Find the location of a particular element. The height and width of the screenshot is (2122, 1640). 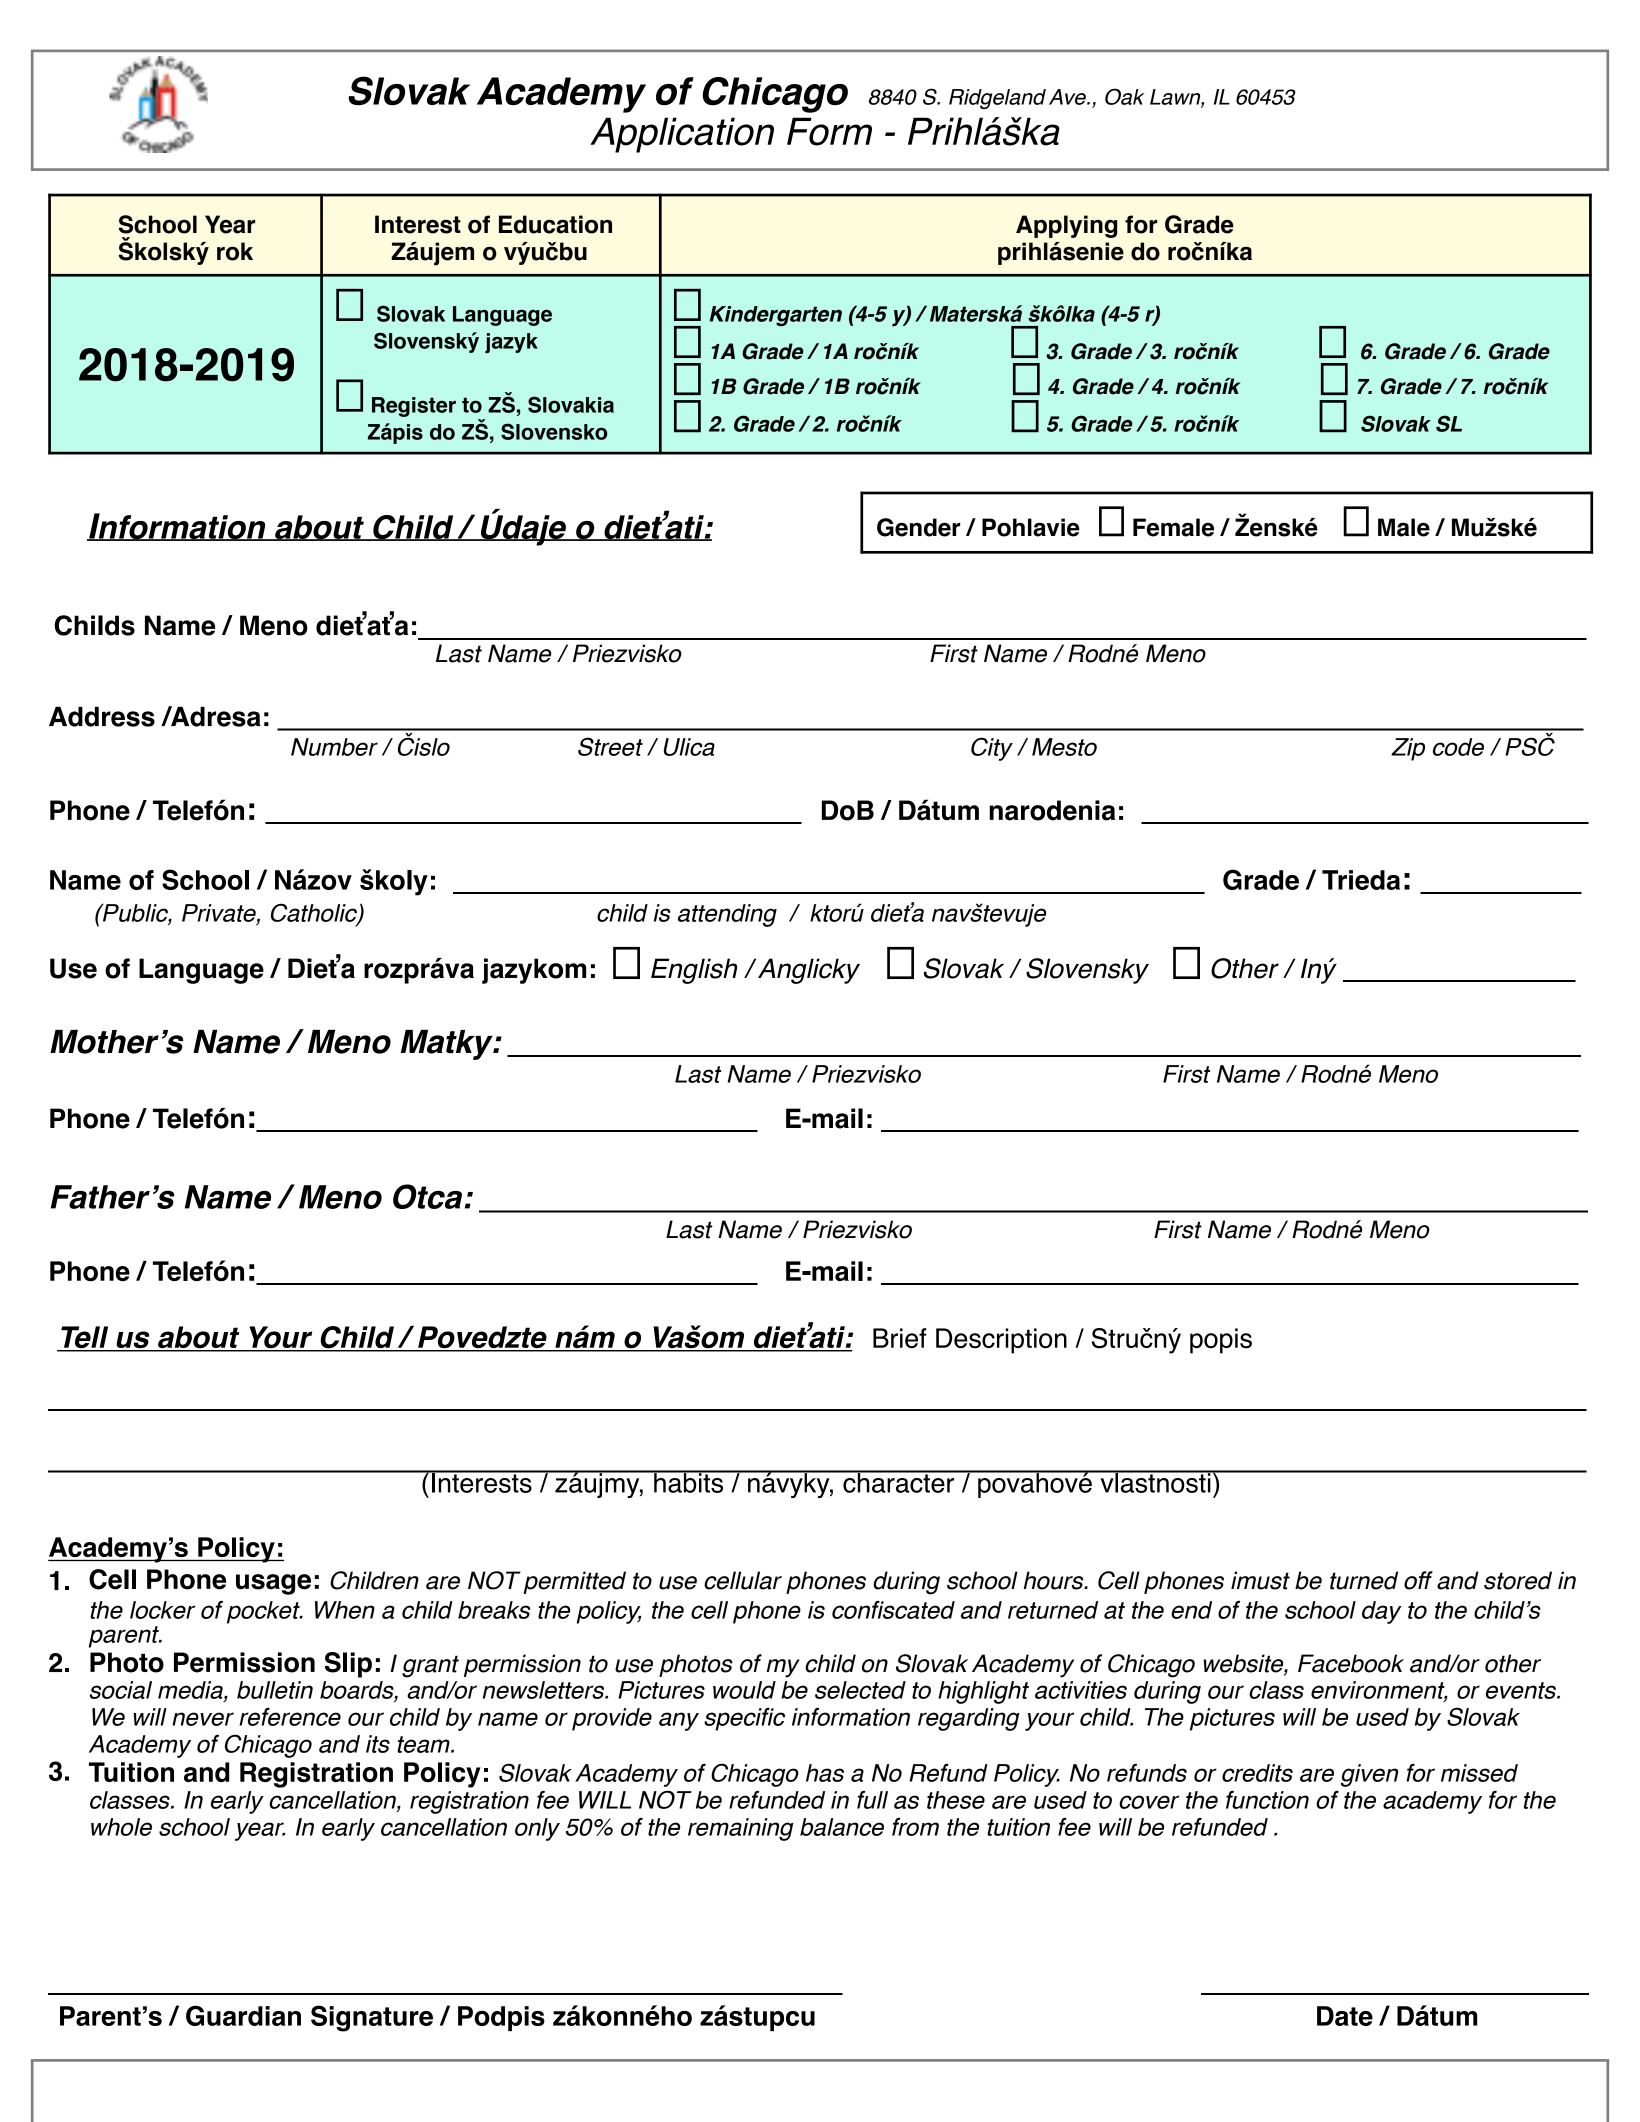

code is located at coordinates (1458, 747).
